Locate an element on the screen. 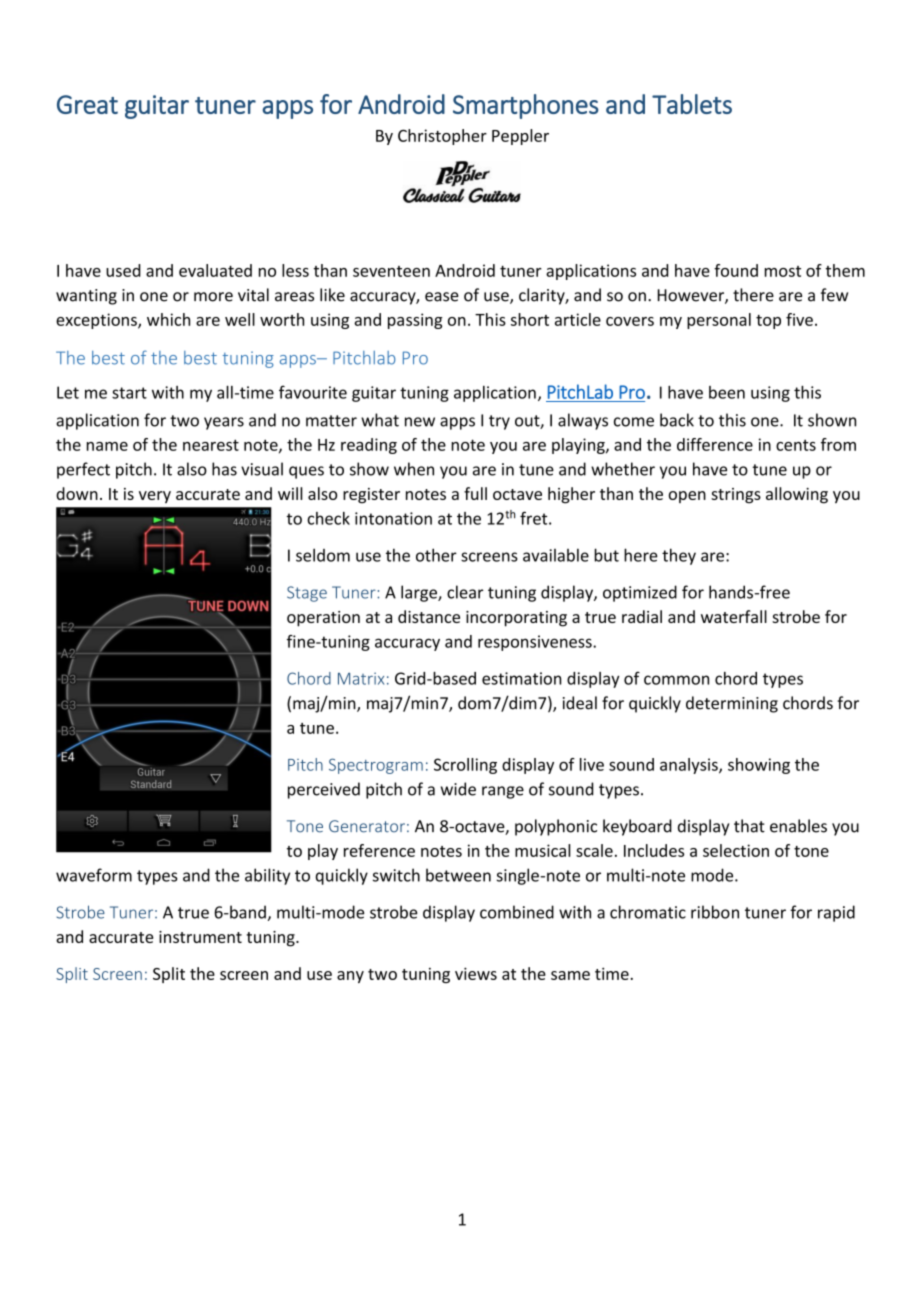 The width and height of the screenshot is (924, 1308). Great is located at coordinates (87, 104).
